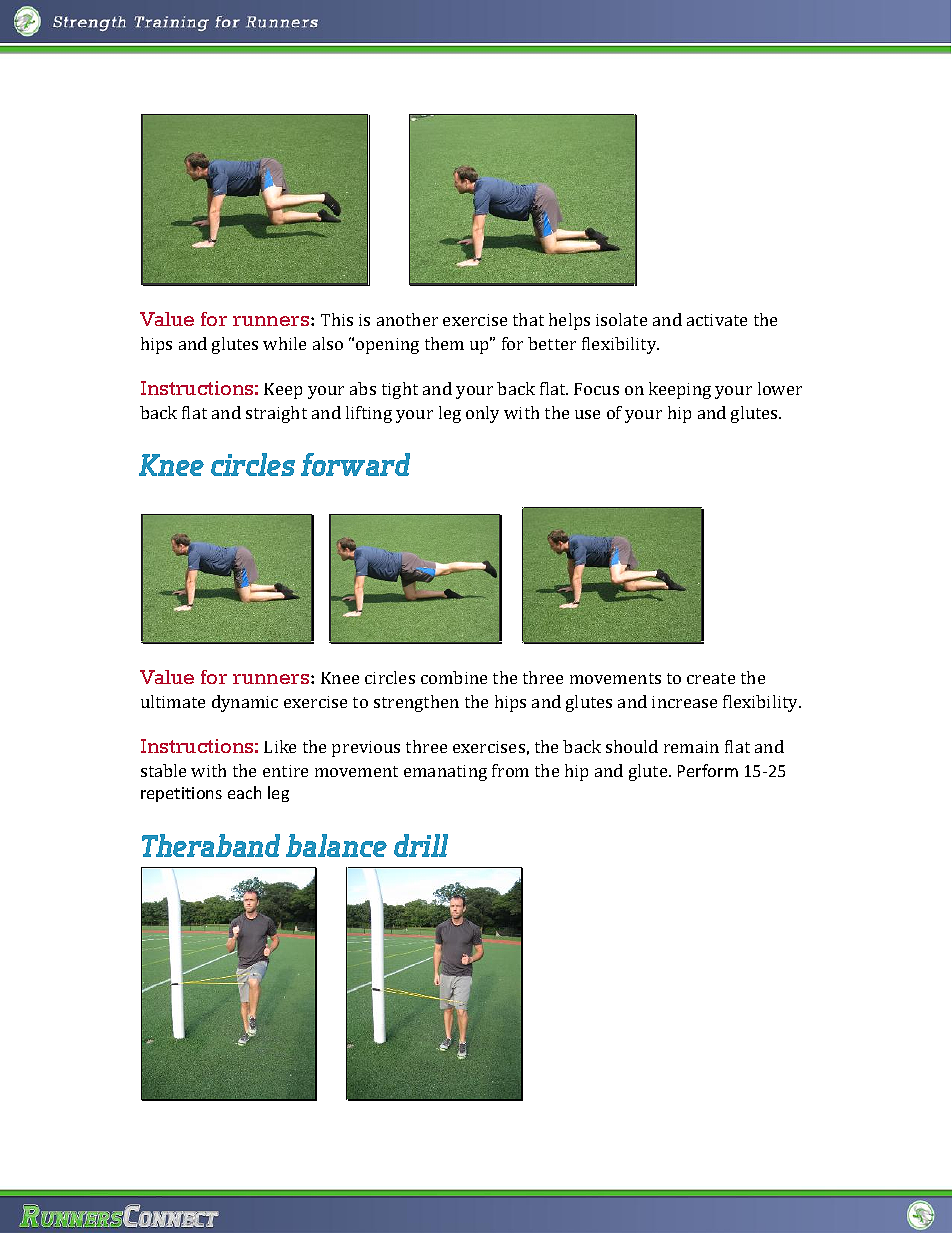 This screenshot has height=1233, width=952. I want to click on create, so click(711, 678).
